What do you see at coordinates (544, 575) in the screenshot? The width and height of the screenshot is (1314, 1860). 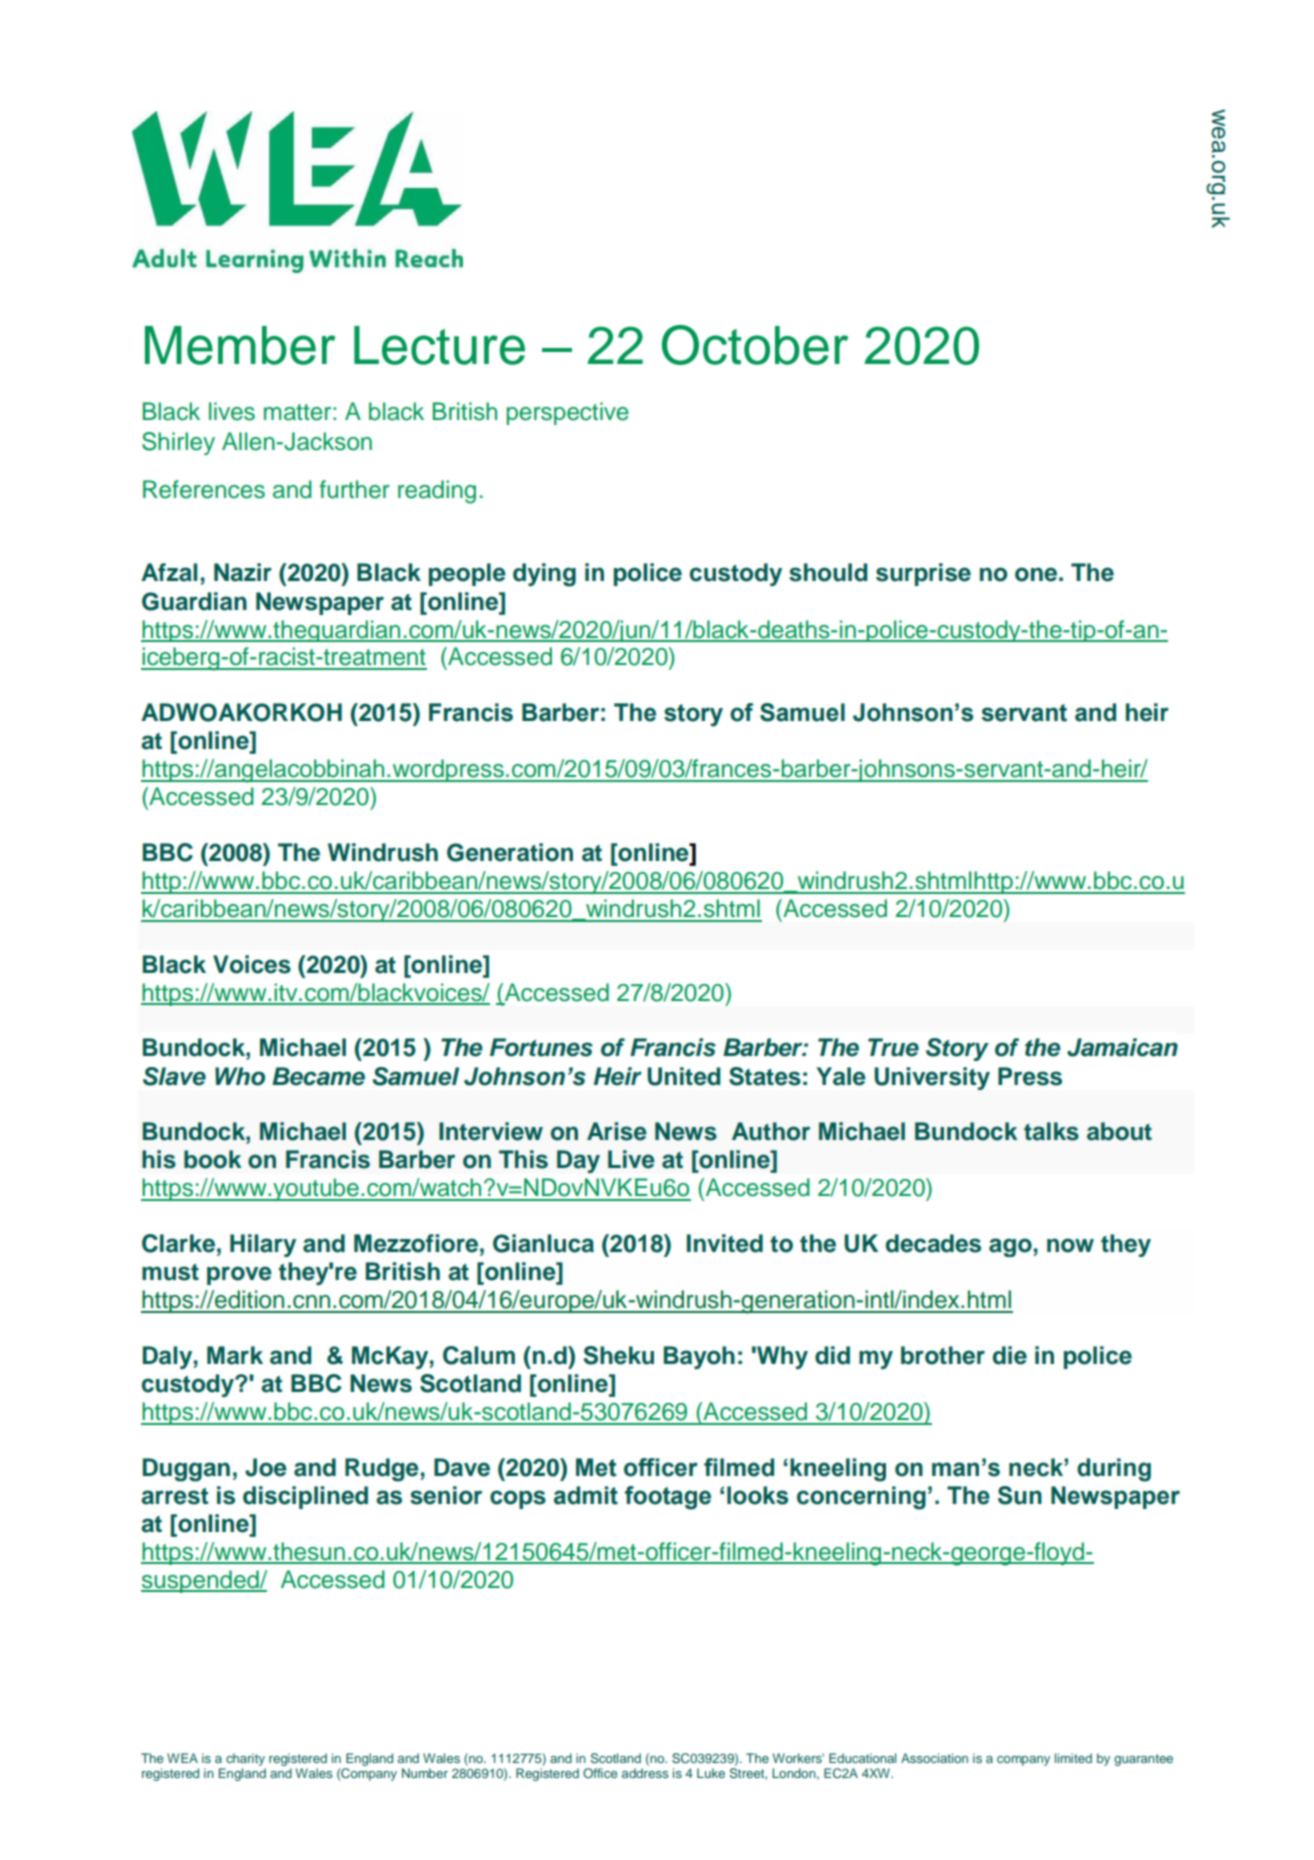 I see `dying` at bounding box center [544, 575].
